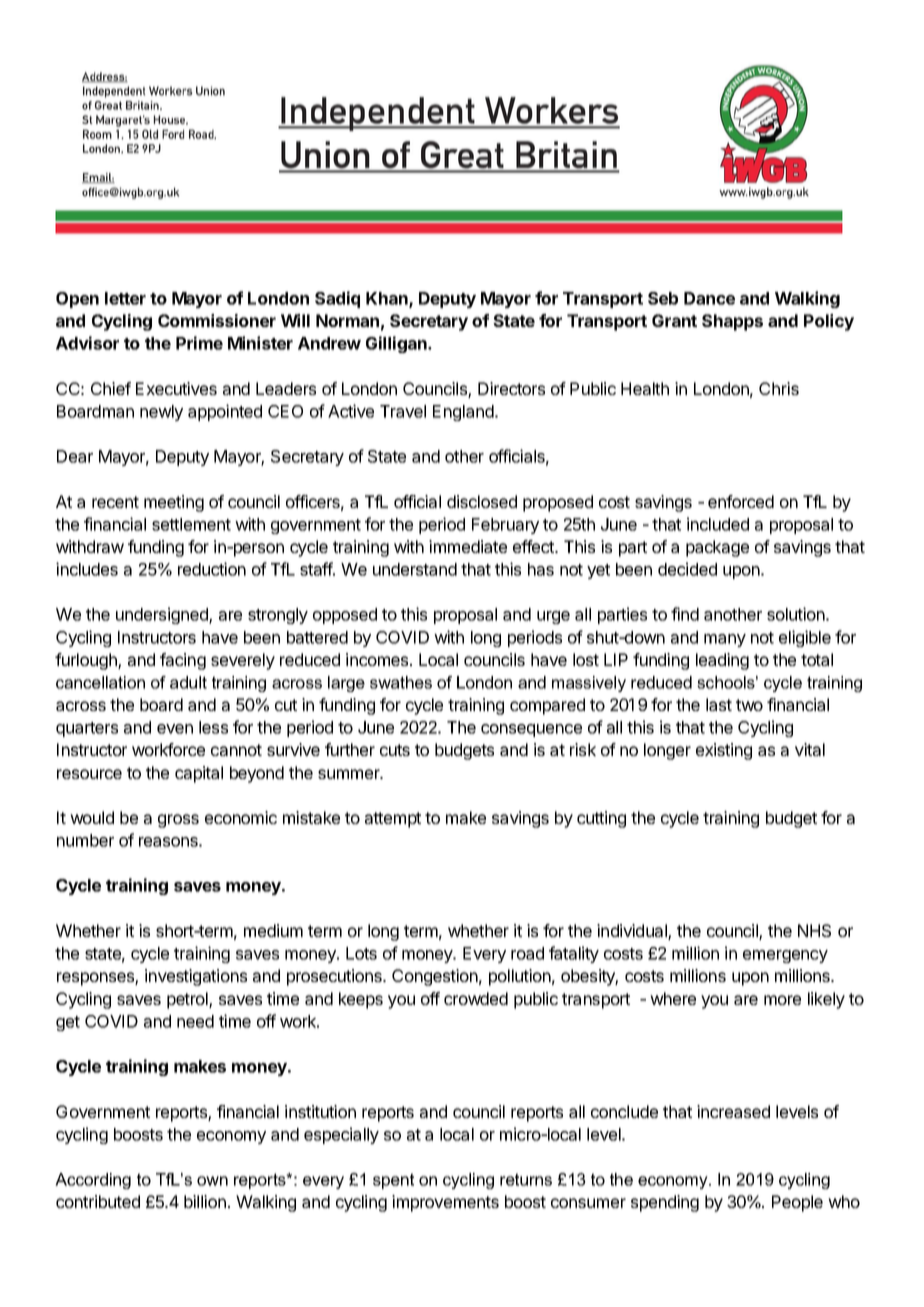 The image size is (924, 1307). What do you see at coordinates (397, 344) in the screenshot?
I see `Gilligan` at bounding box center [397, 344].
